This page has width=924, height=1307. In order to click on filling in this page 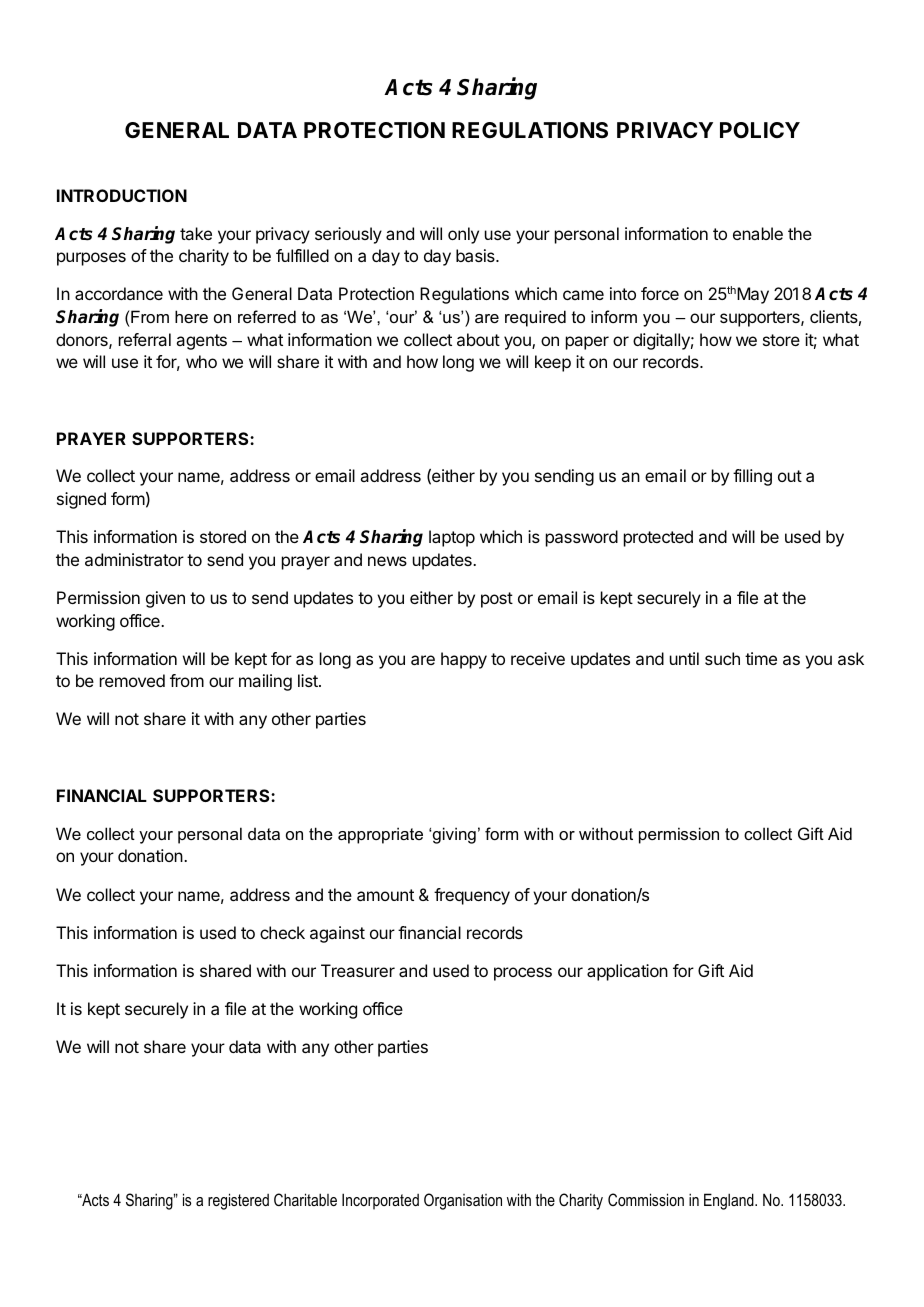, I will do `click(752, 477)`.
